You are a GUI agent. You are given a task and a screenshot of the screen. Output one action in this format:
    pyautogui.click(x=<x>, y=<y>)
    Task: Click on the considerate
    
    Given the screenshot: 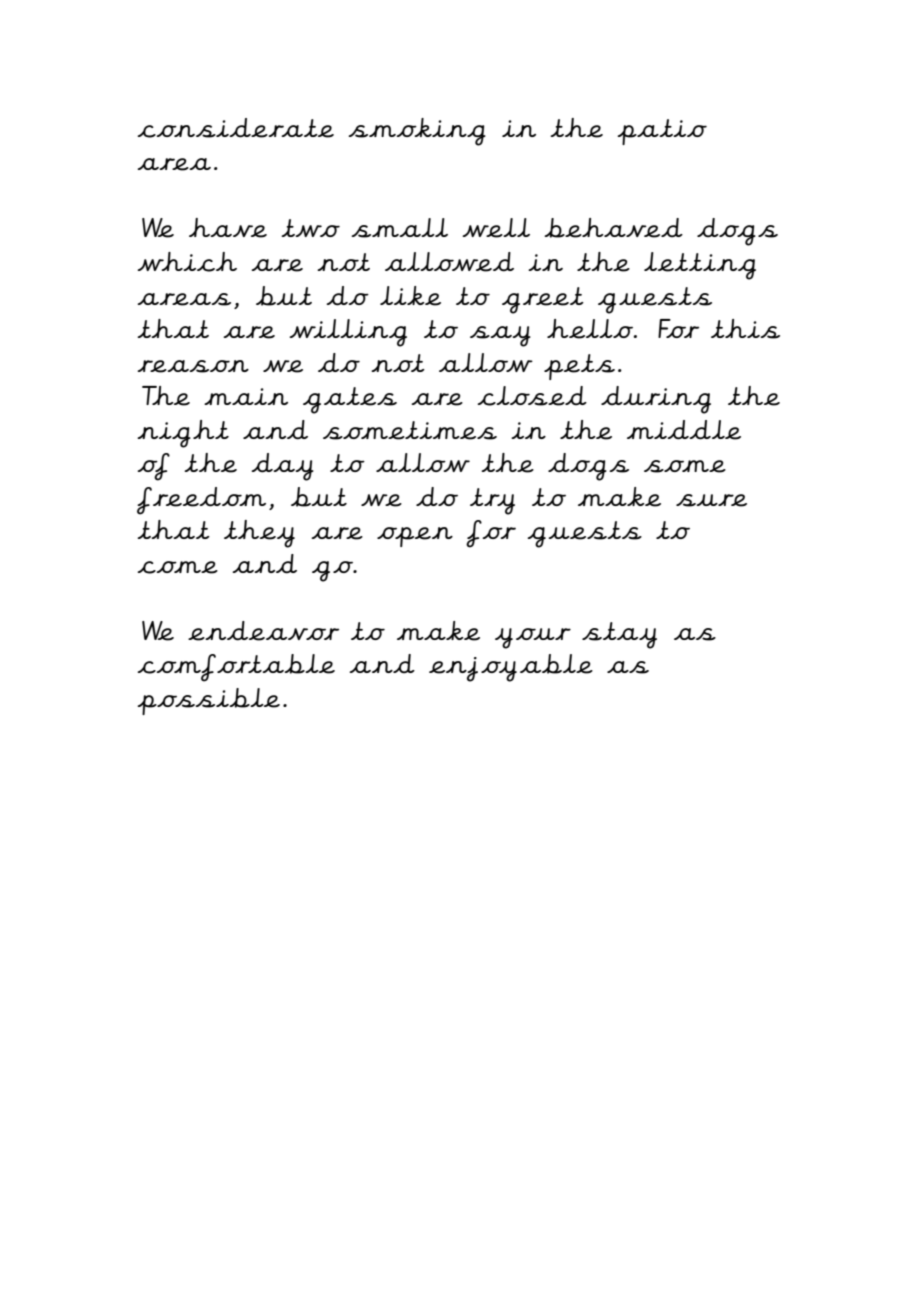 What is the action you would take?
    pyautogui.click(x=235, y=128)
